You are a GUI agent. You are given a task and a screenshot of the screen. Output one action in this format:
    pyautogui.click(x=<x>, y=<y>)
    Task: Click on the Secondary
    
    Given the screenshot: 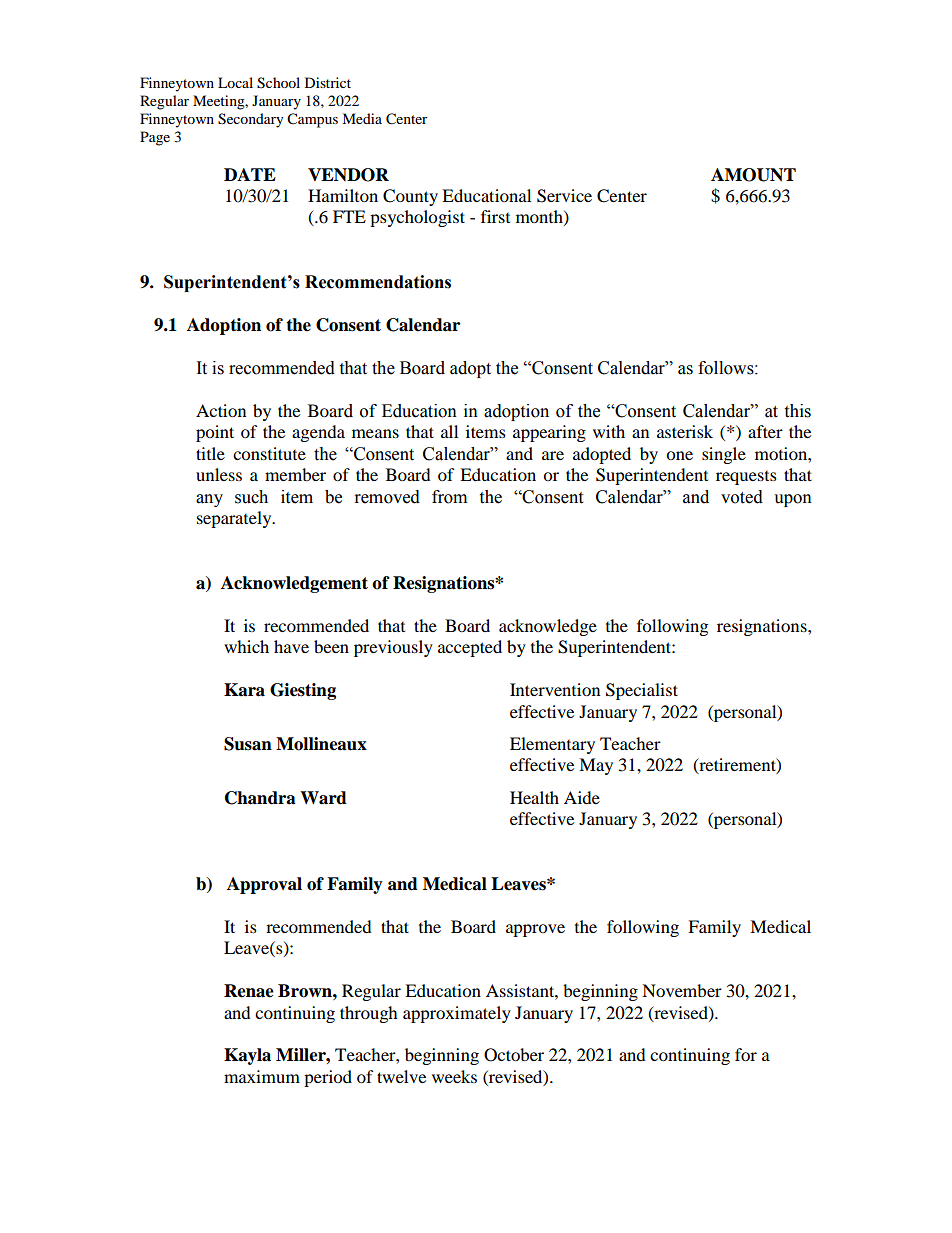 What is the action you would take?
    pyautogui.click(x=251, y=120)
